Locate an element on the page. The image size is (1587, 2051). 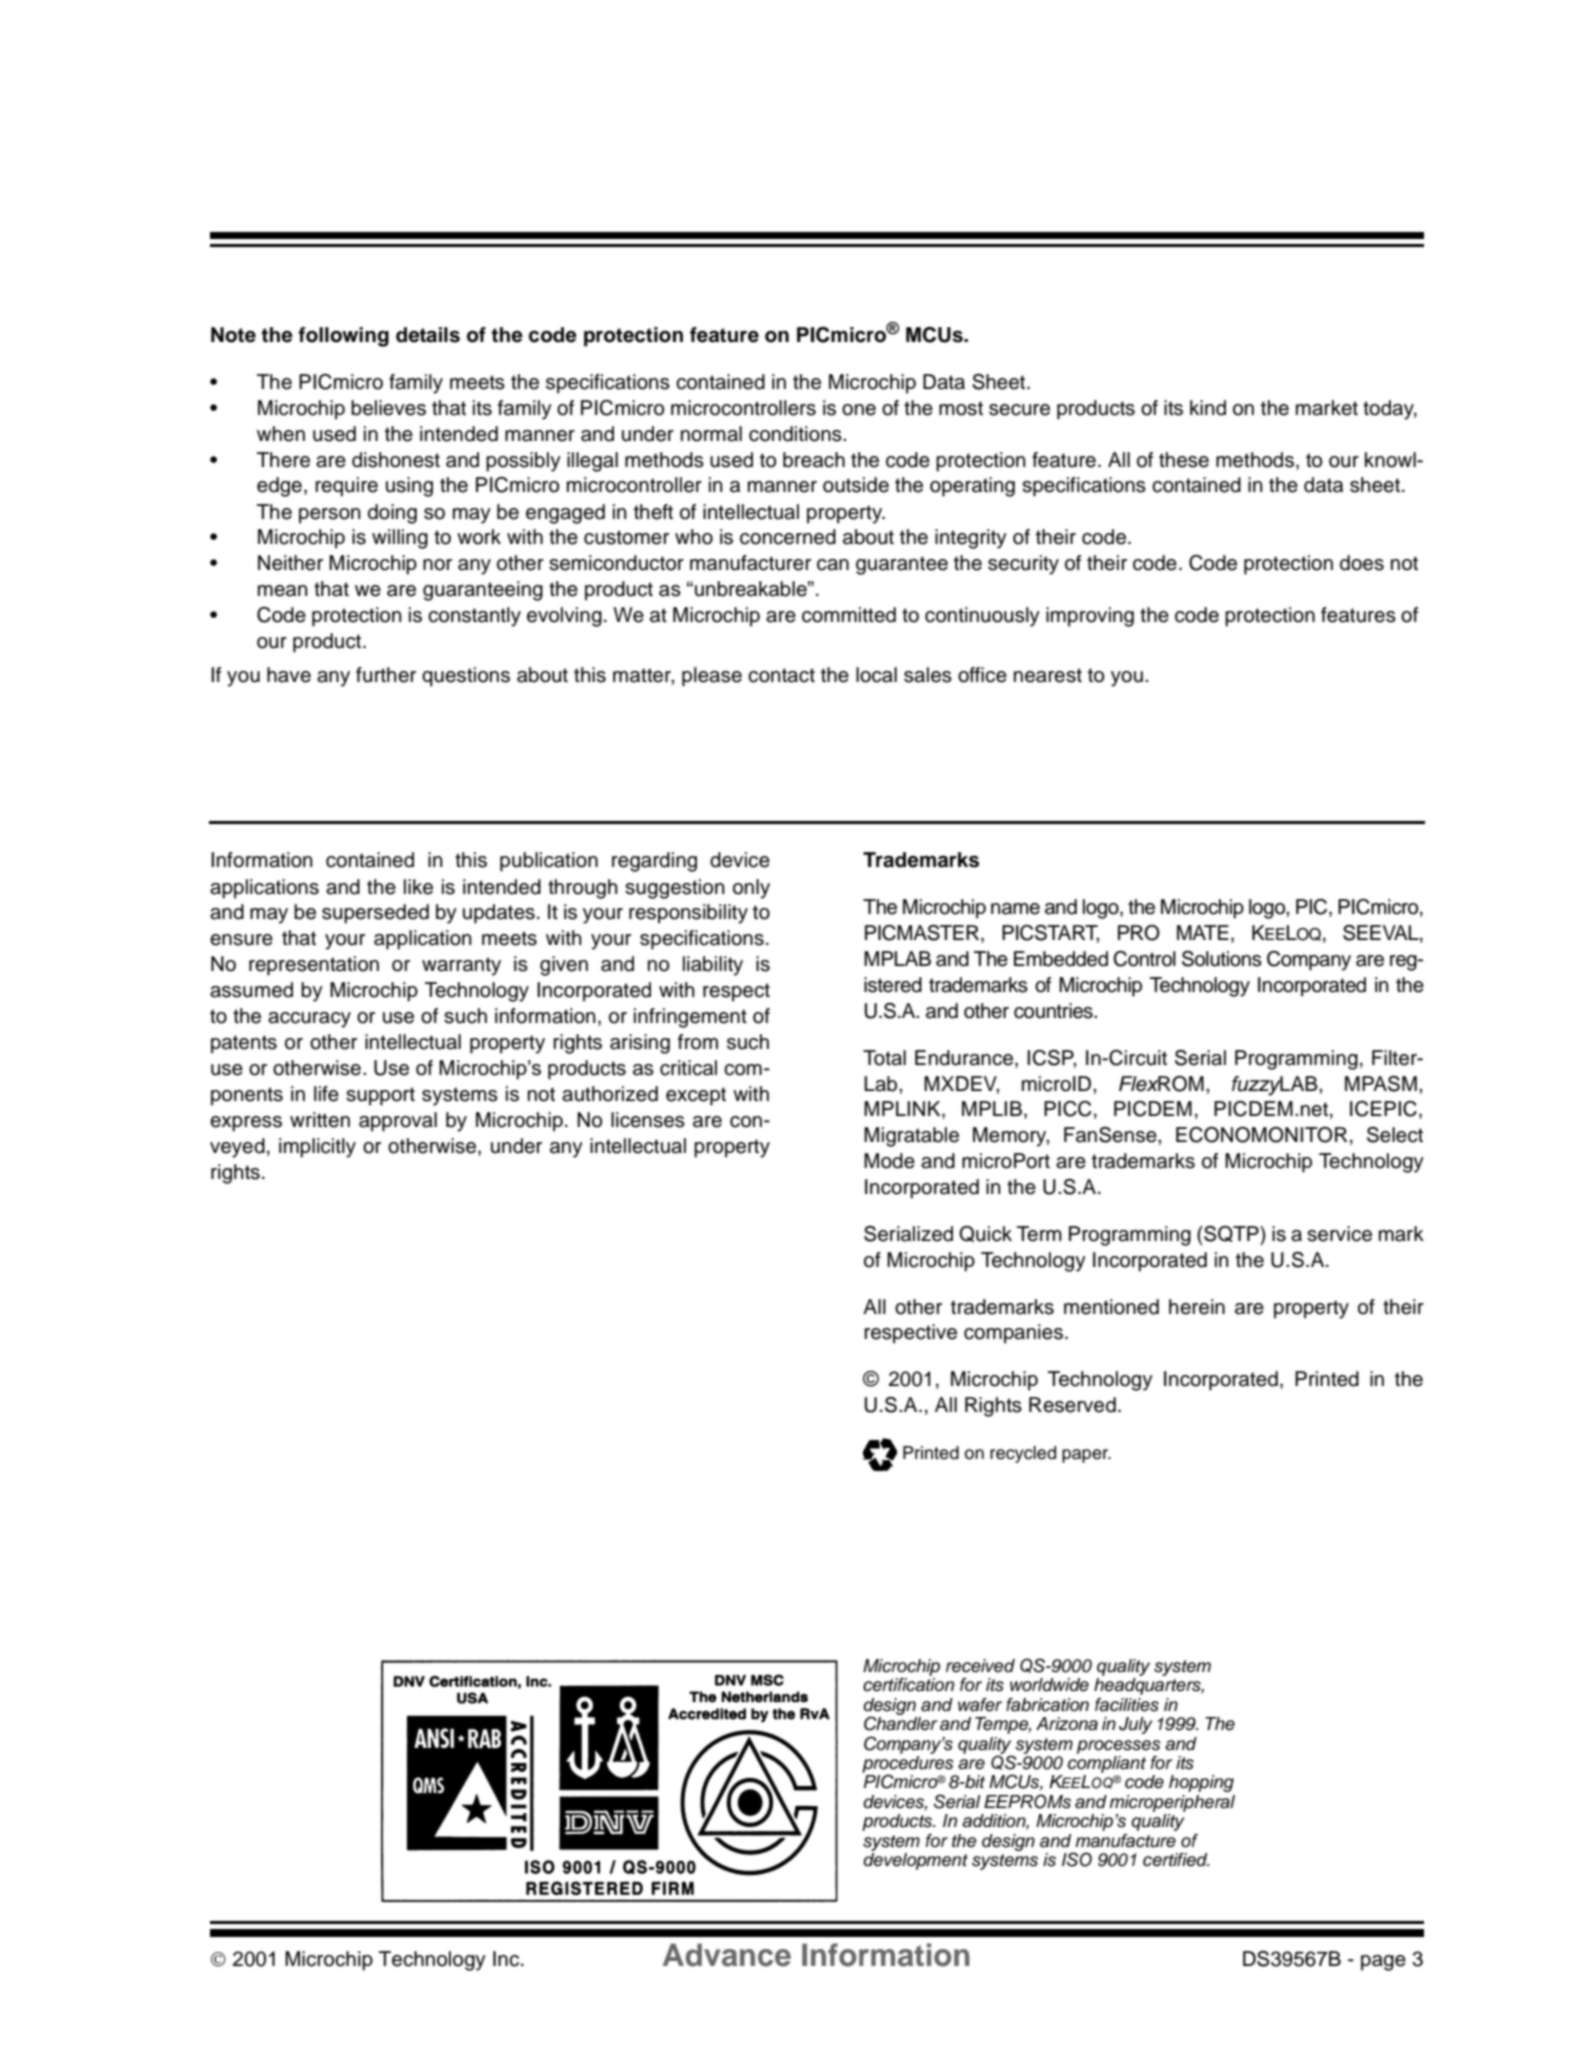
believes is located at coordinates (388, 408).
